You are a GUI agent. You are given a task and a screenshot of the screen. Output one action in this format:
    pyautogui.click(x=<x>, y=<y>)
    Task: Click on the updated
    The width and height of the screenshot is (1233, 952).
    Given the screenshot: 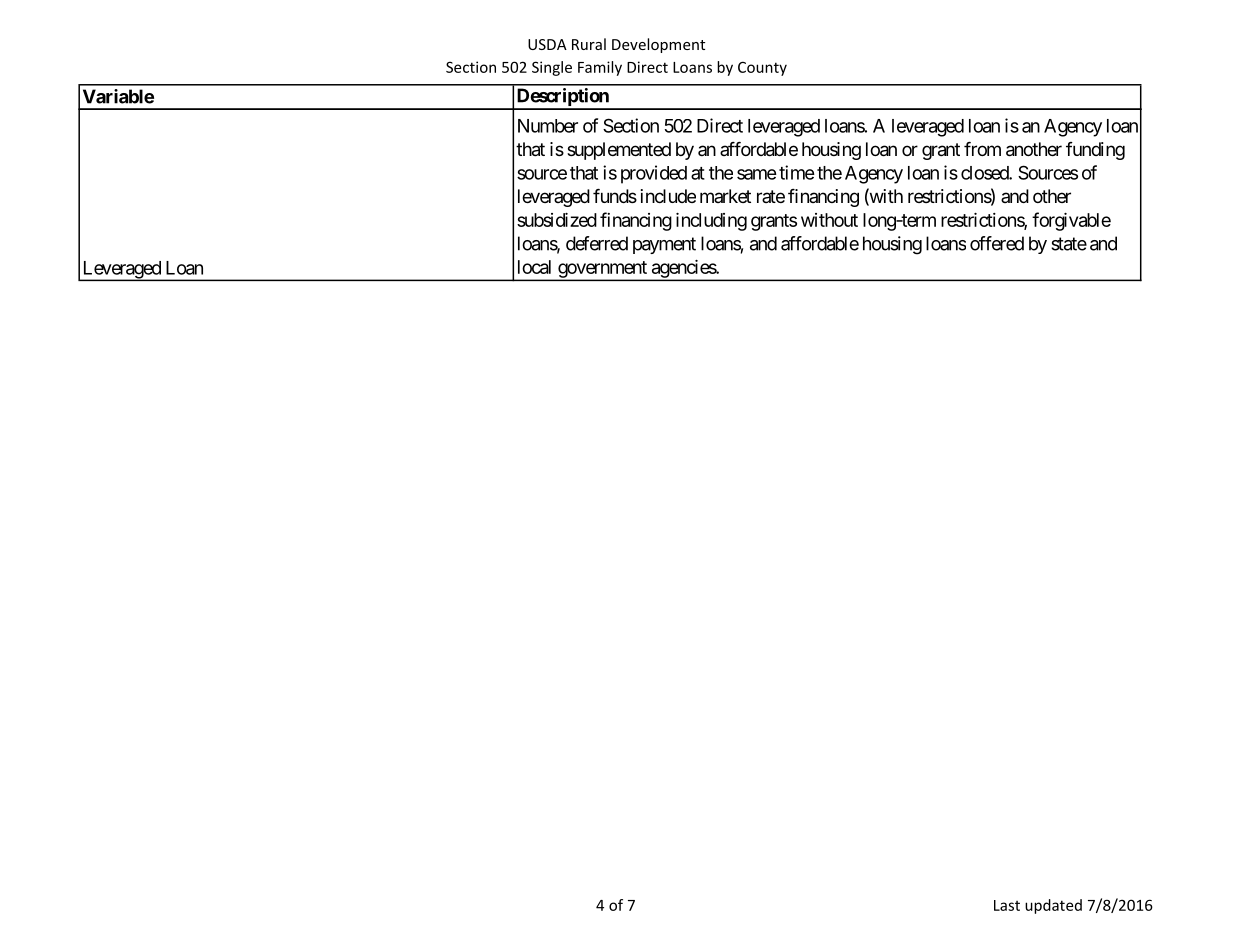 What is the action you would take?
    pyautogui.click(x=1053, y=906)
